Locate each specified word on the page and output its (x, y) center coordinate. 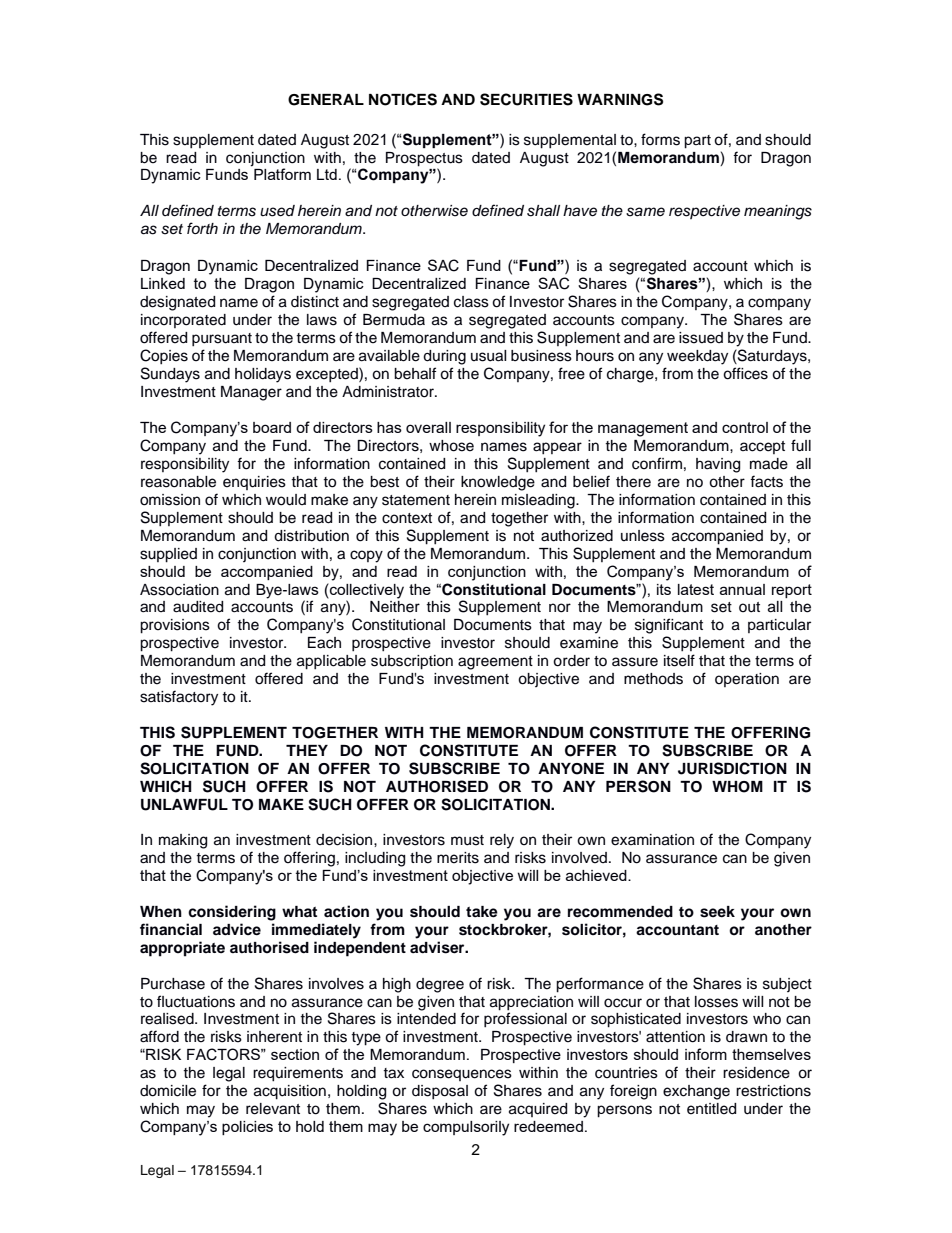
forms (660, 139)
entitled (711, 1109)
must (467, 840)
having (718, 465)
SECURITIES (526, 99)
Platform (282, 174)
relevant (273, 1109)
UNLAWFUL (184, 805)
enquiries (254, 483)
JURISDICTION (732, 768)
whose (451, 446)
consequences (462, 1075)
